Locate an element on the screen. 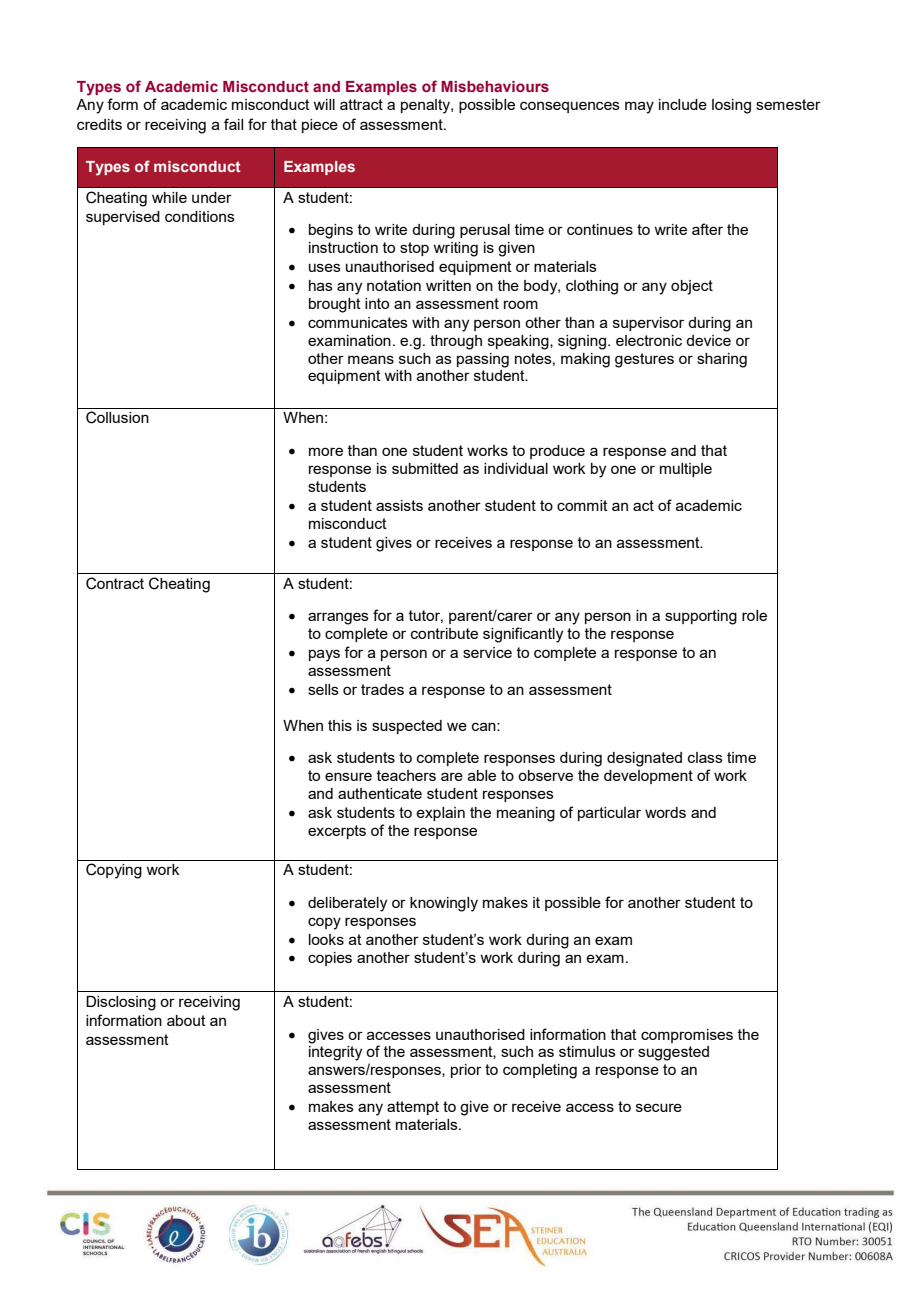 This screenshot has width=924, height=1308. multiple is located at coordinates (686, 470).
